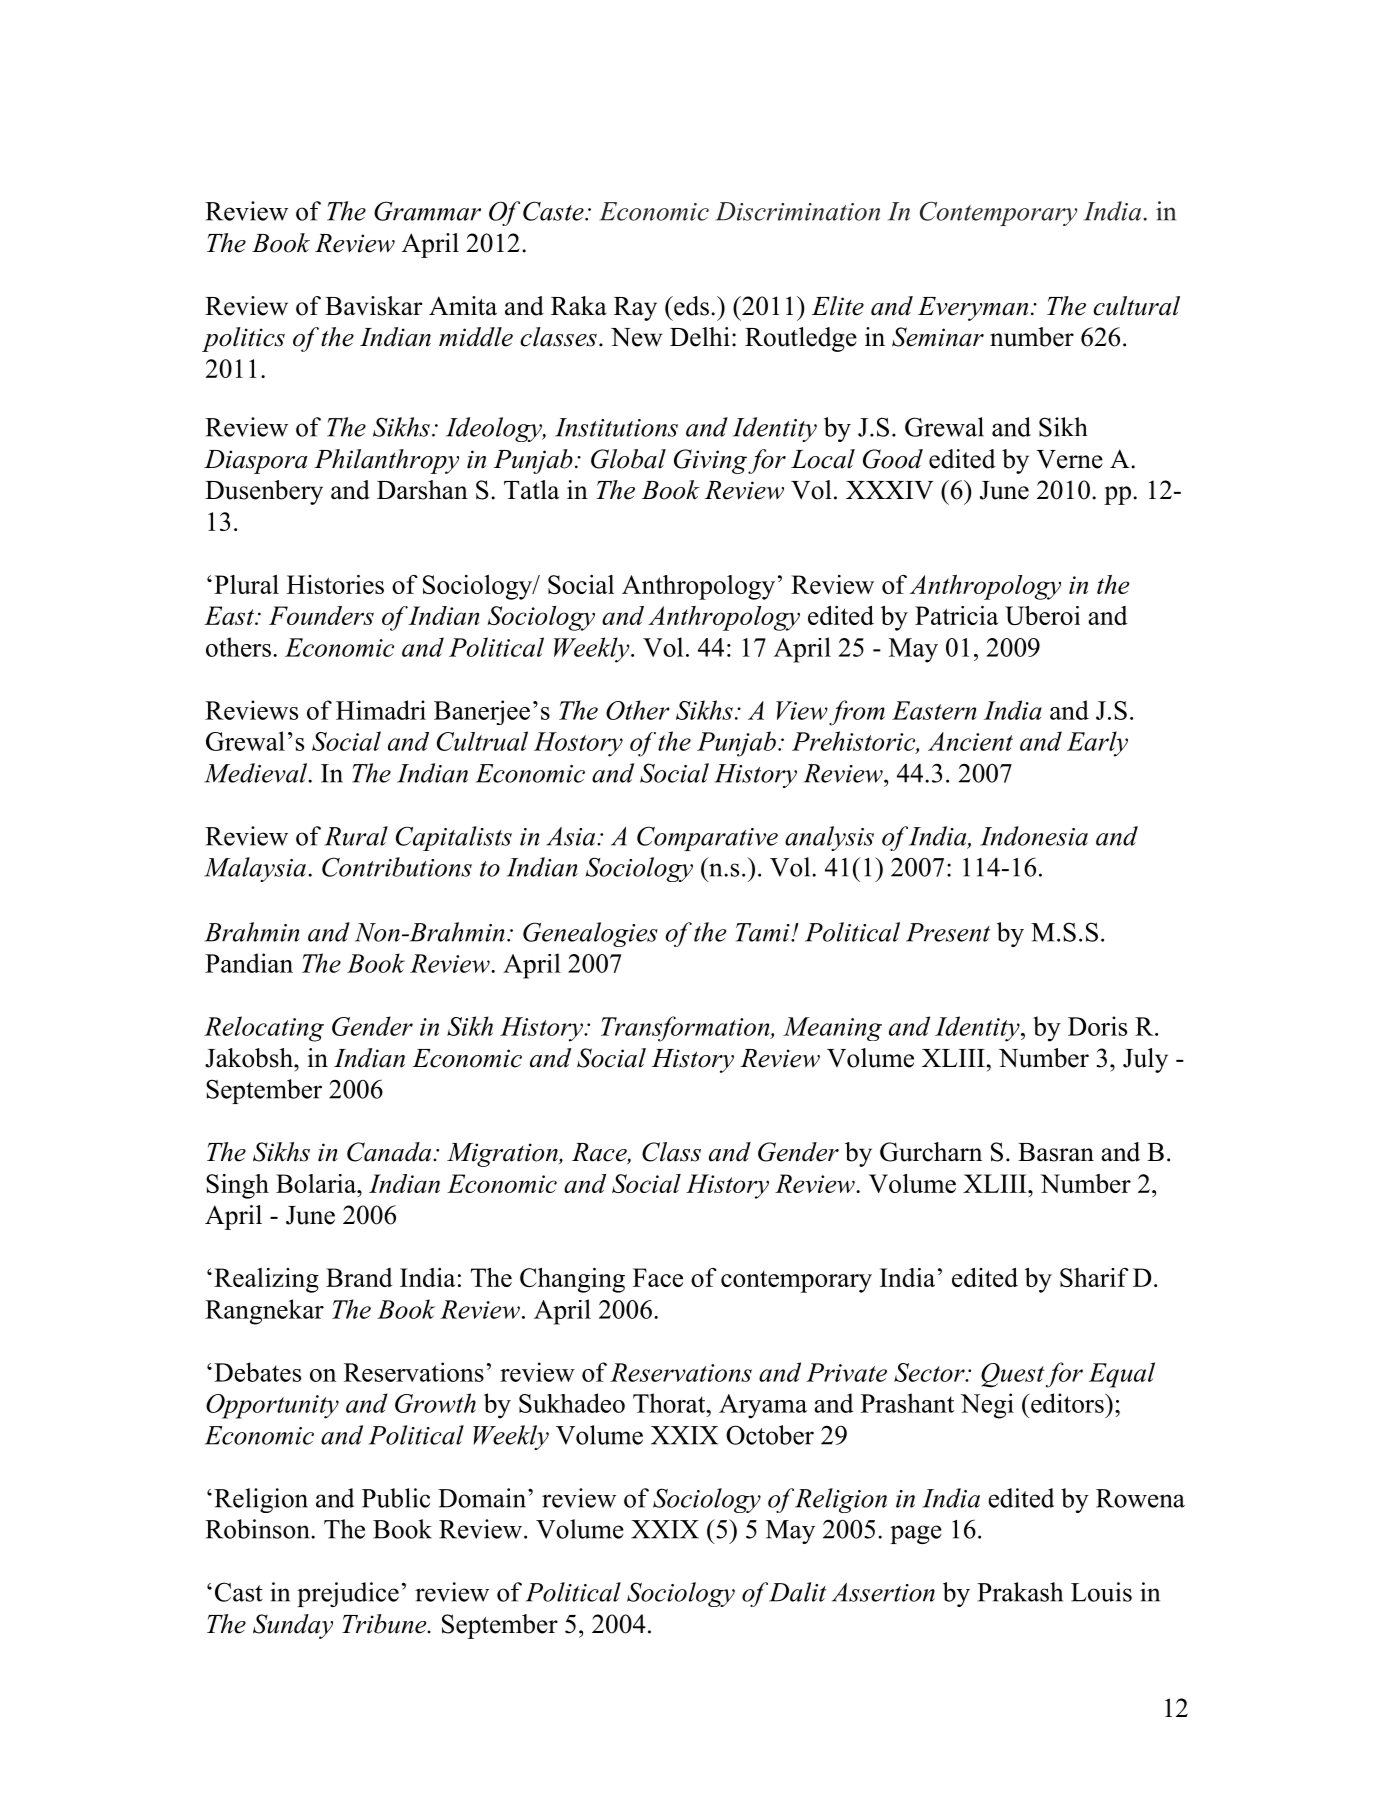 The image size is (1394, 1804). What do you see at coordinates (690, 306) in the screenshot?
I see `eds` at bounding box center [690, 306].
